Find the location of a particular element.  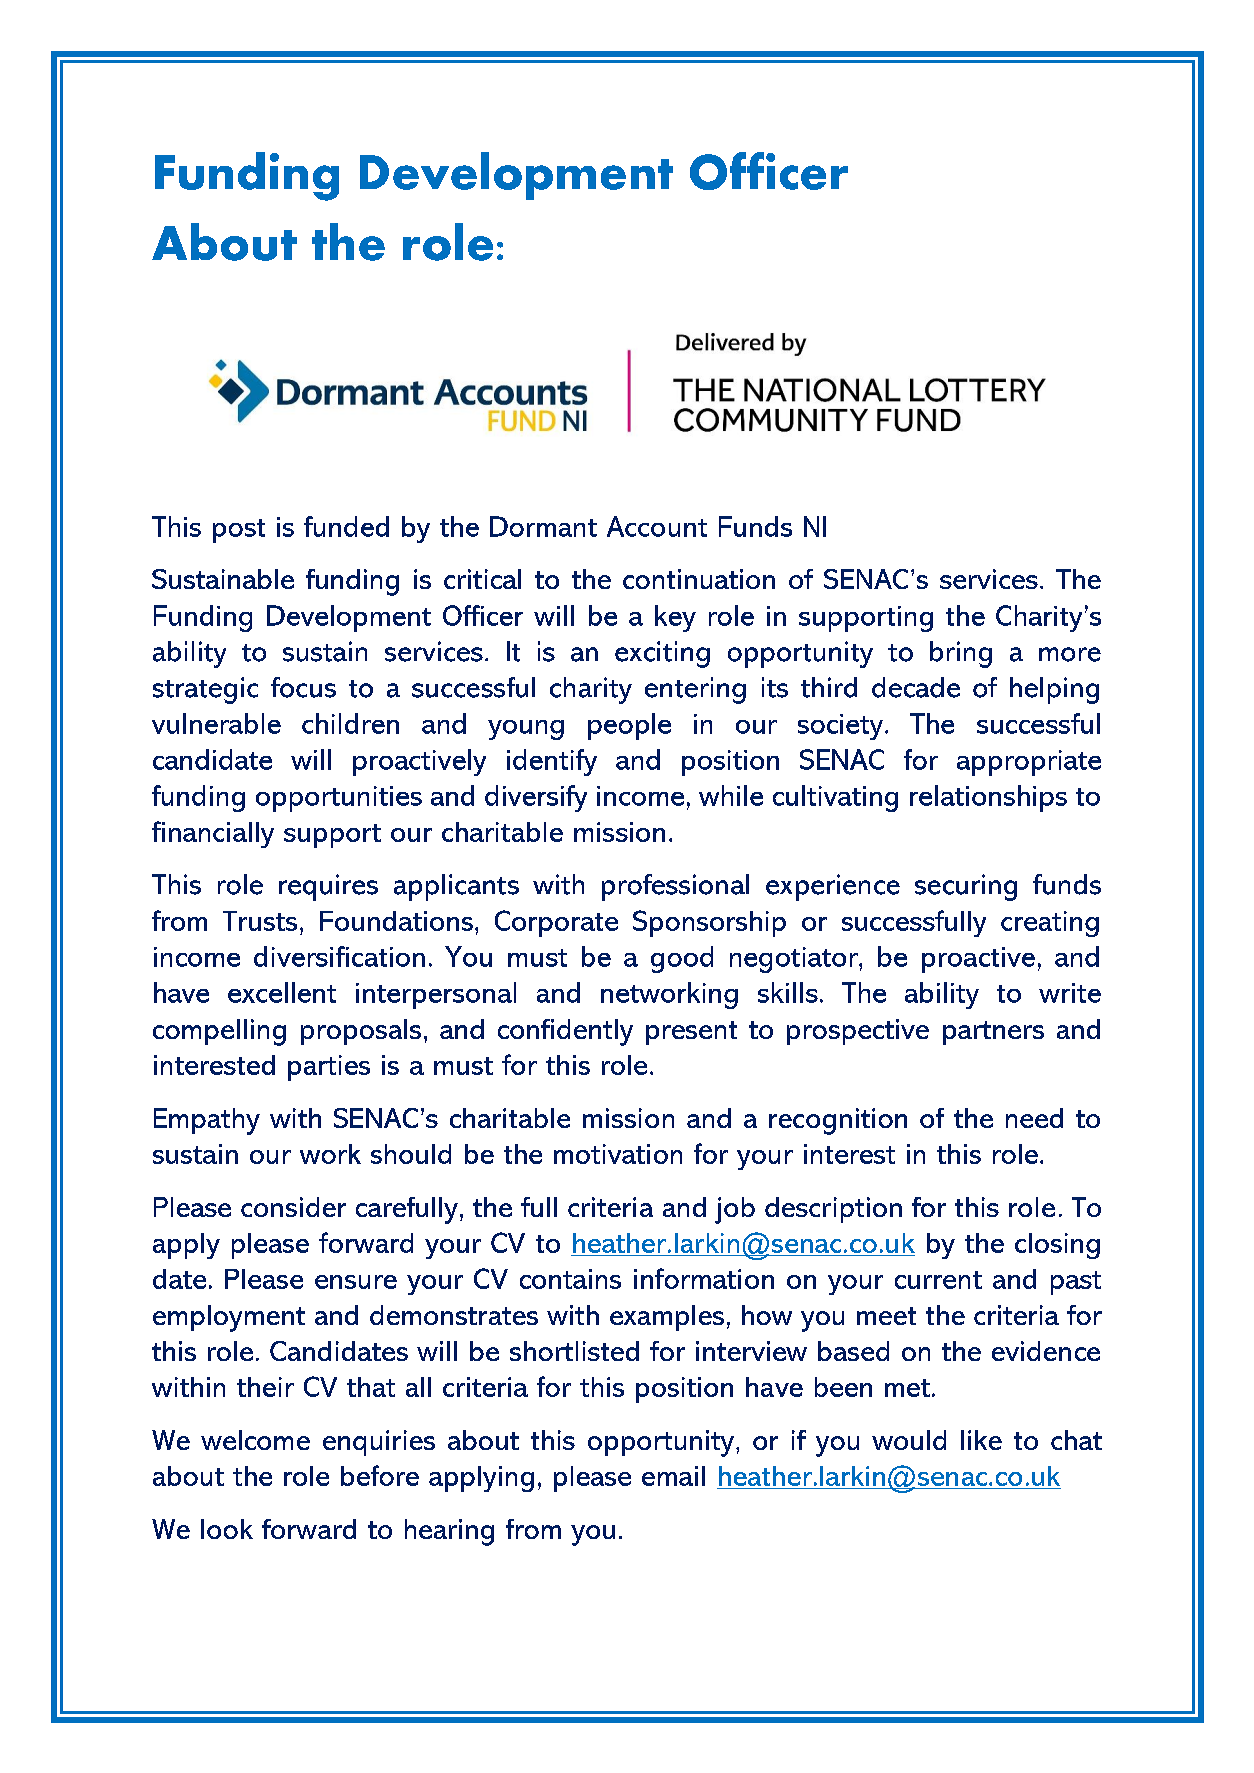

ensure is located at coordinates (356, 1282).
